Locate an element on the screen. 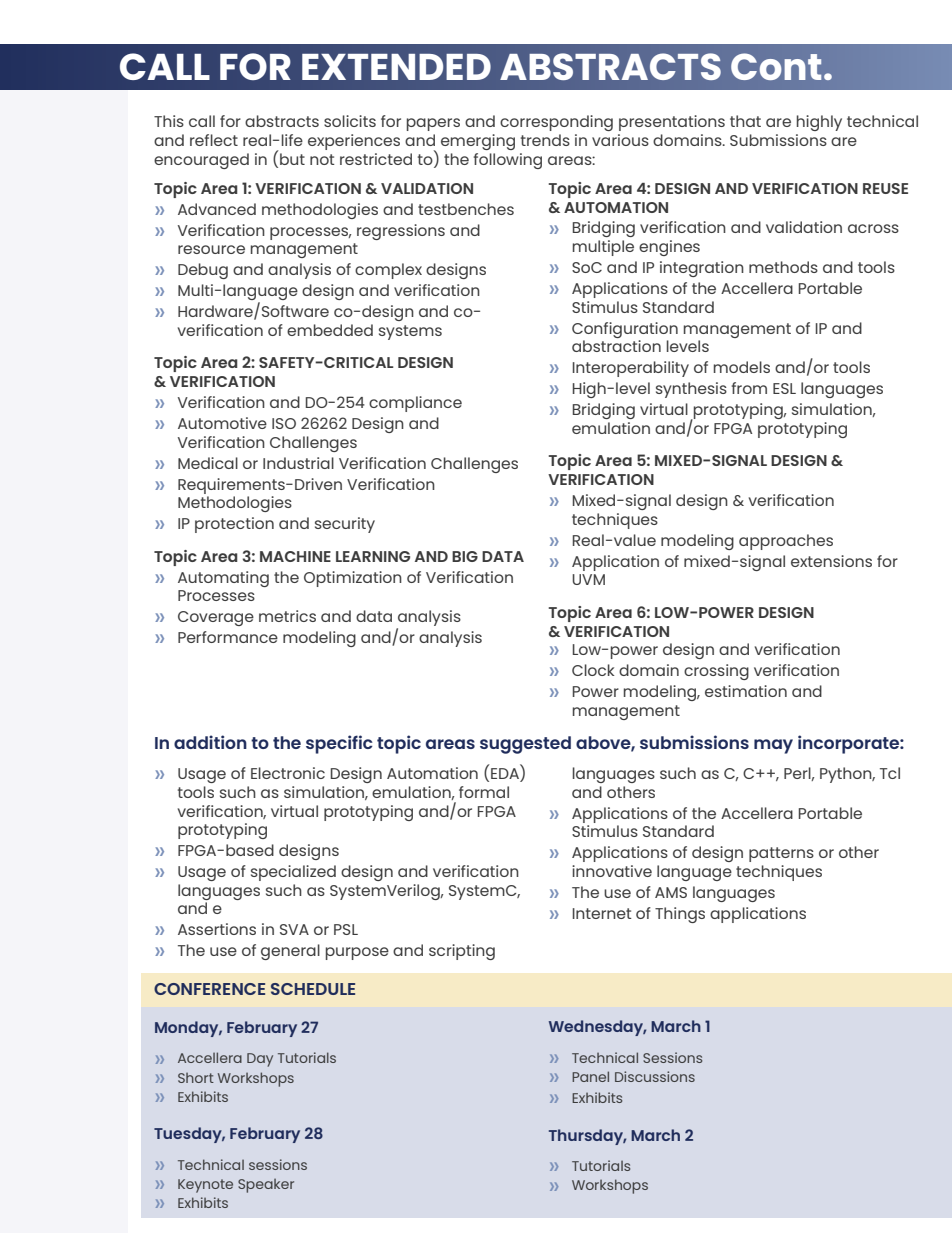 The image size is (952, 1233). Cont is located at coordinates (776, 66).
